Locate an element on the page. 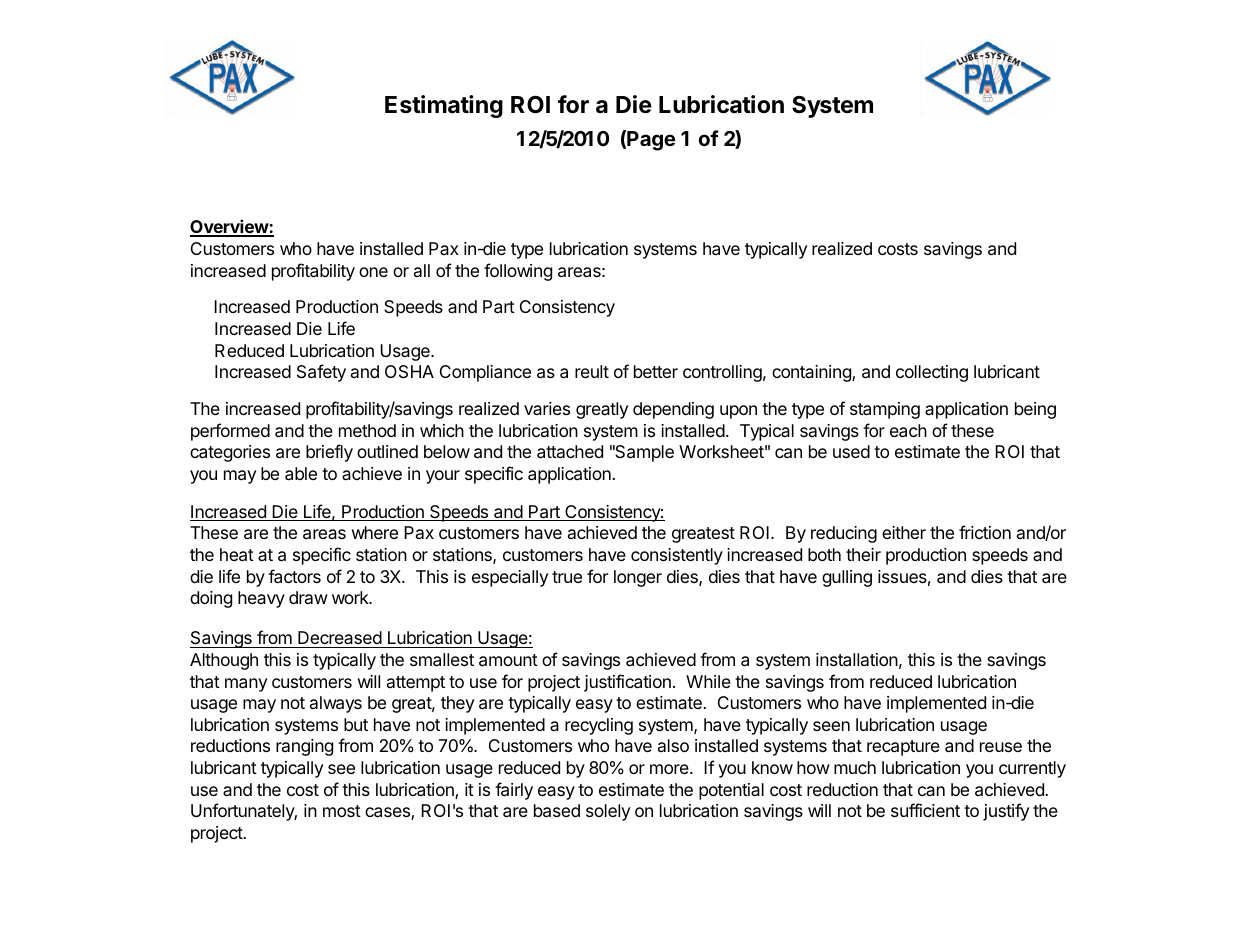 This document has height=952, width=1233. following is located at coordinates (518, 272).
